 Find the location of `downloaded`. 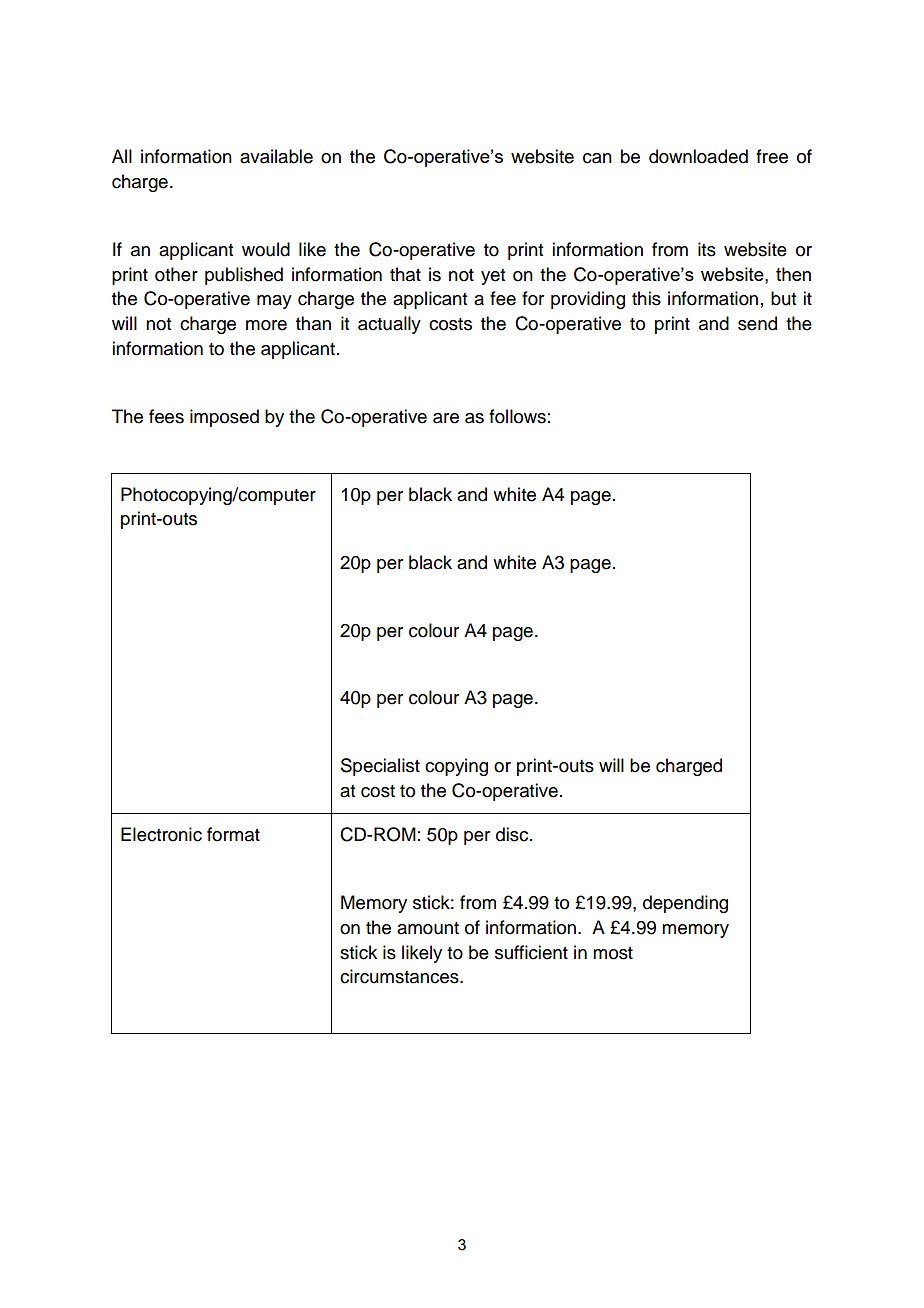

downloaded is located at coordinates (698, 156).
